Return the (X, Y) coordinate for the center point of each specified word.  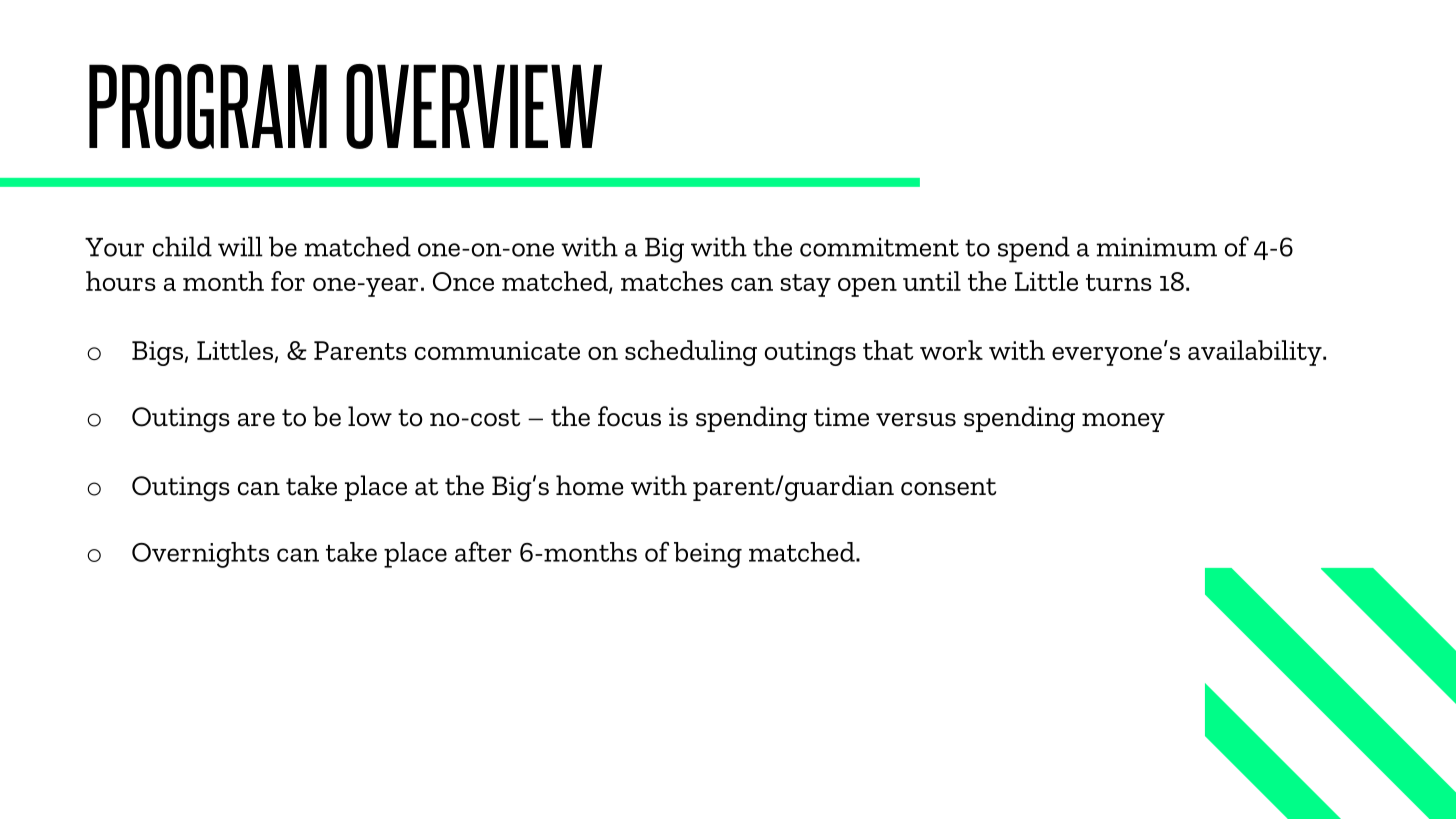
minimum (1157, 247)
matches (672, 281)
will (240, 246)
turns (1119, 282)
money (1123, 422)
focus (629, 416)
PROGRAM (208, 106)
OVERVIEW (474, 106)
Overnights (200, 555)
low (370, 416)
